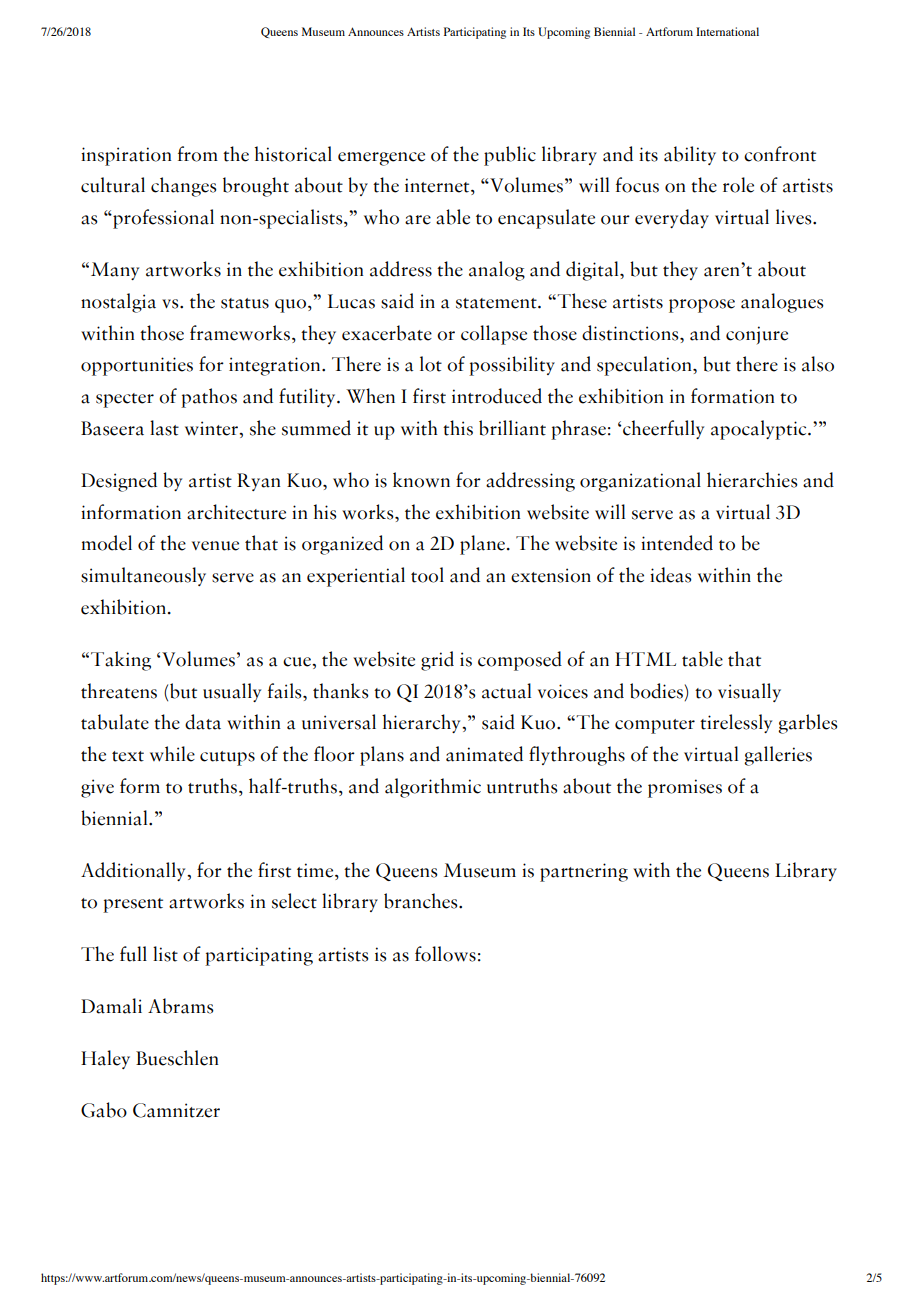 This page has height=1308, width=924. What do you see at coordinates (198, 154) in the page?
I see `from` at bounding box center [198, 154].
